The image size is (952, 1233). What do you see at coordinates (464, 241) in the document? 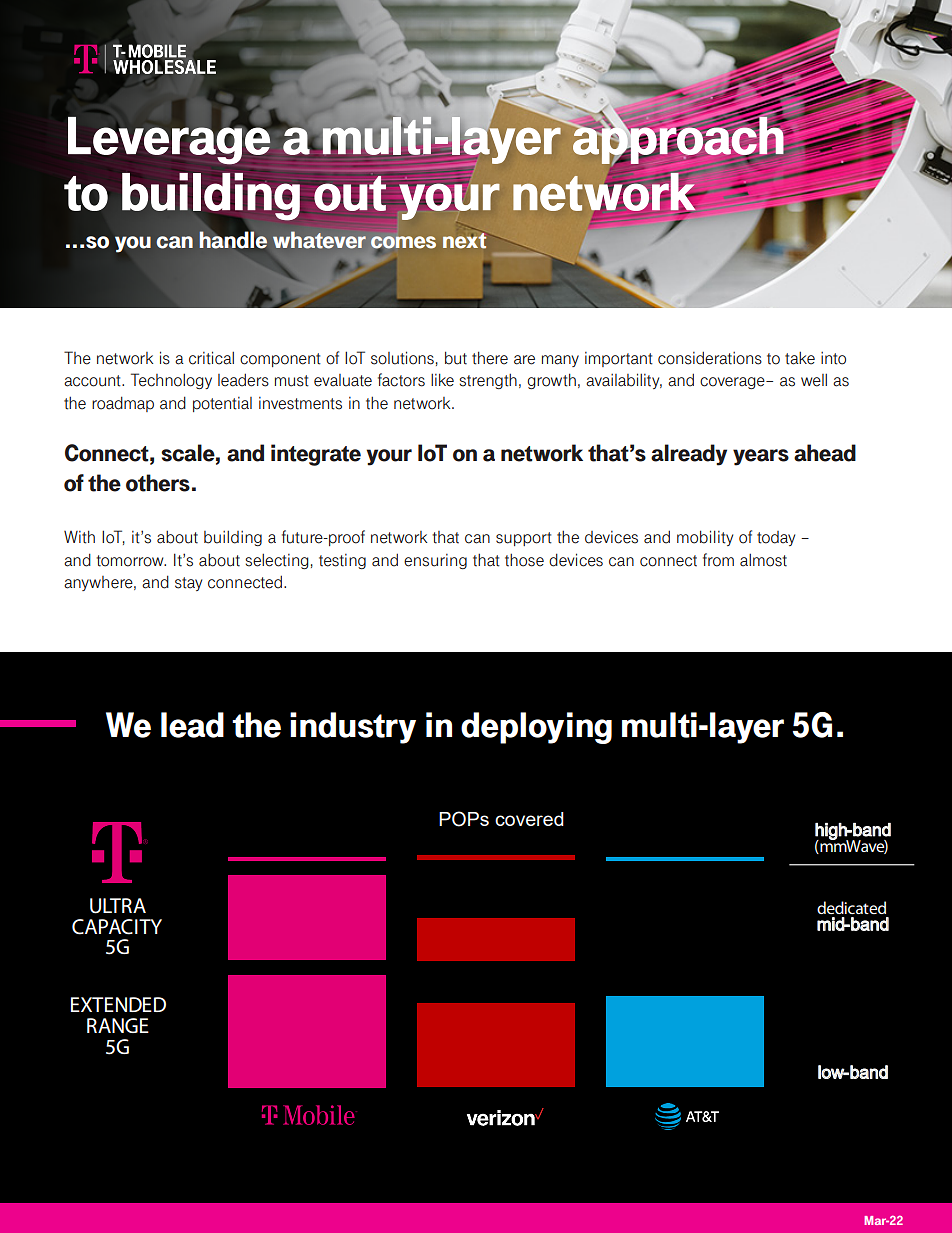
I see `next` at bounding box center [464, 241].
